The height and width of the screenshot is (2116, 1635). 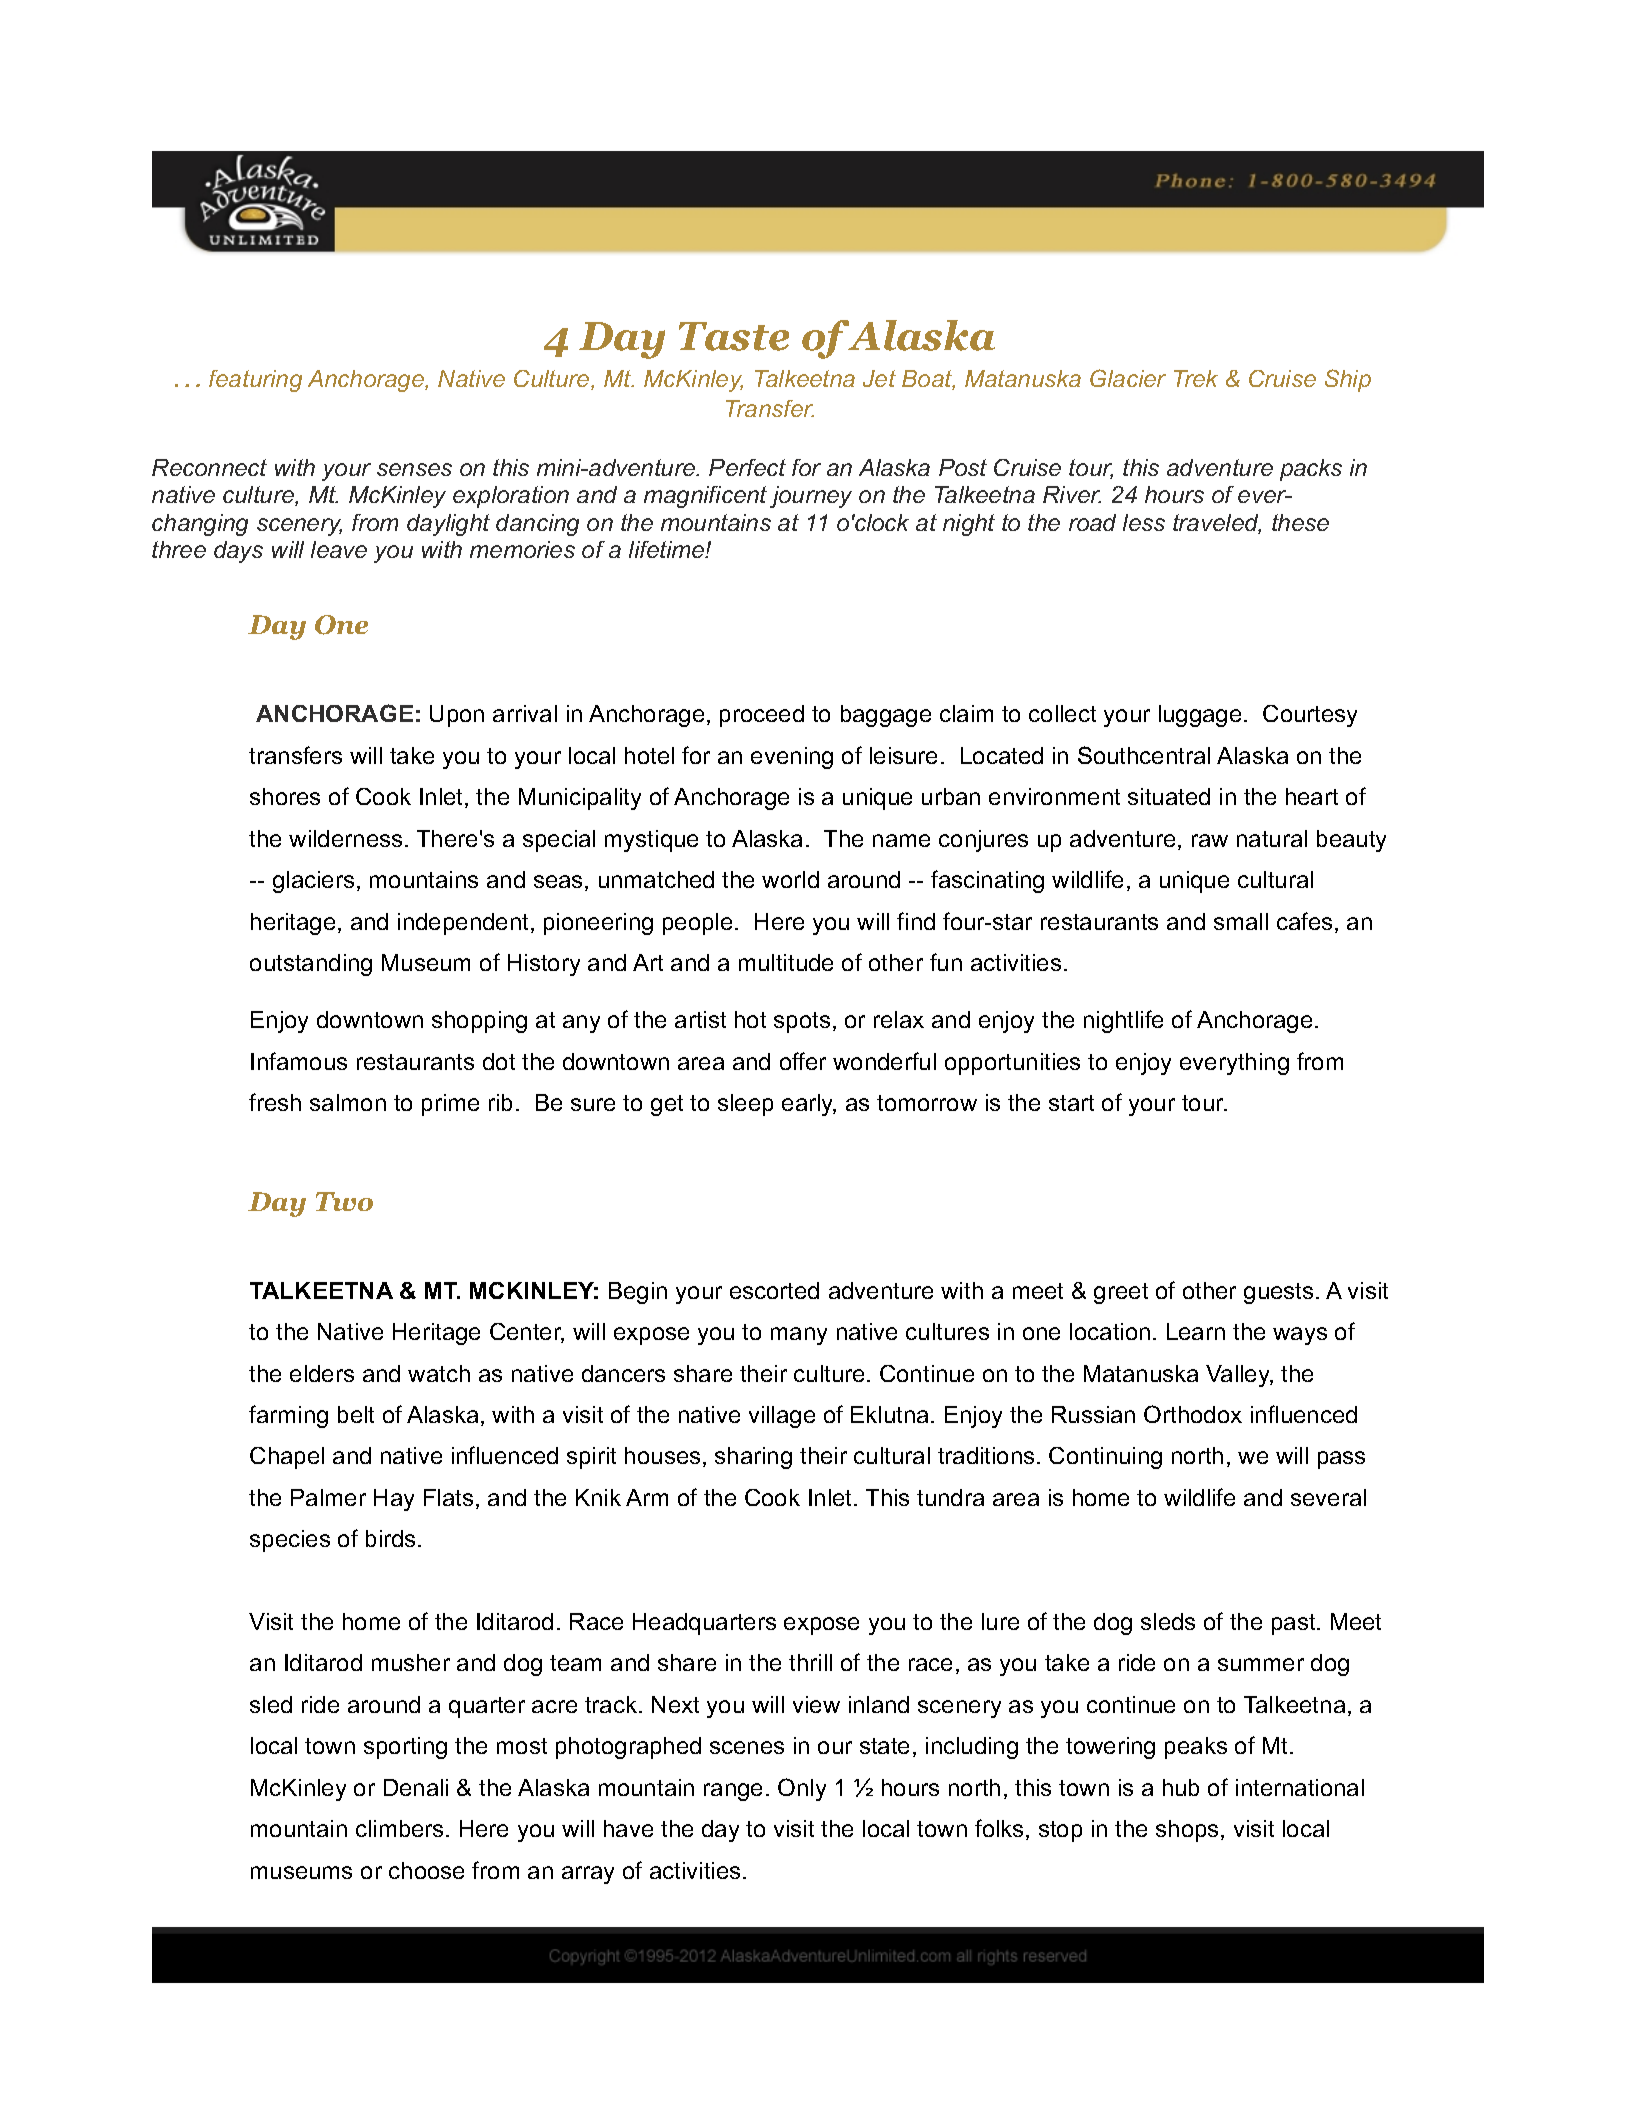 I want to click on Courtesy, so click(x=1310, y=716).
